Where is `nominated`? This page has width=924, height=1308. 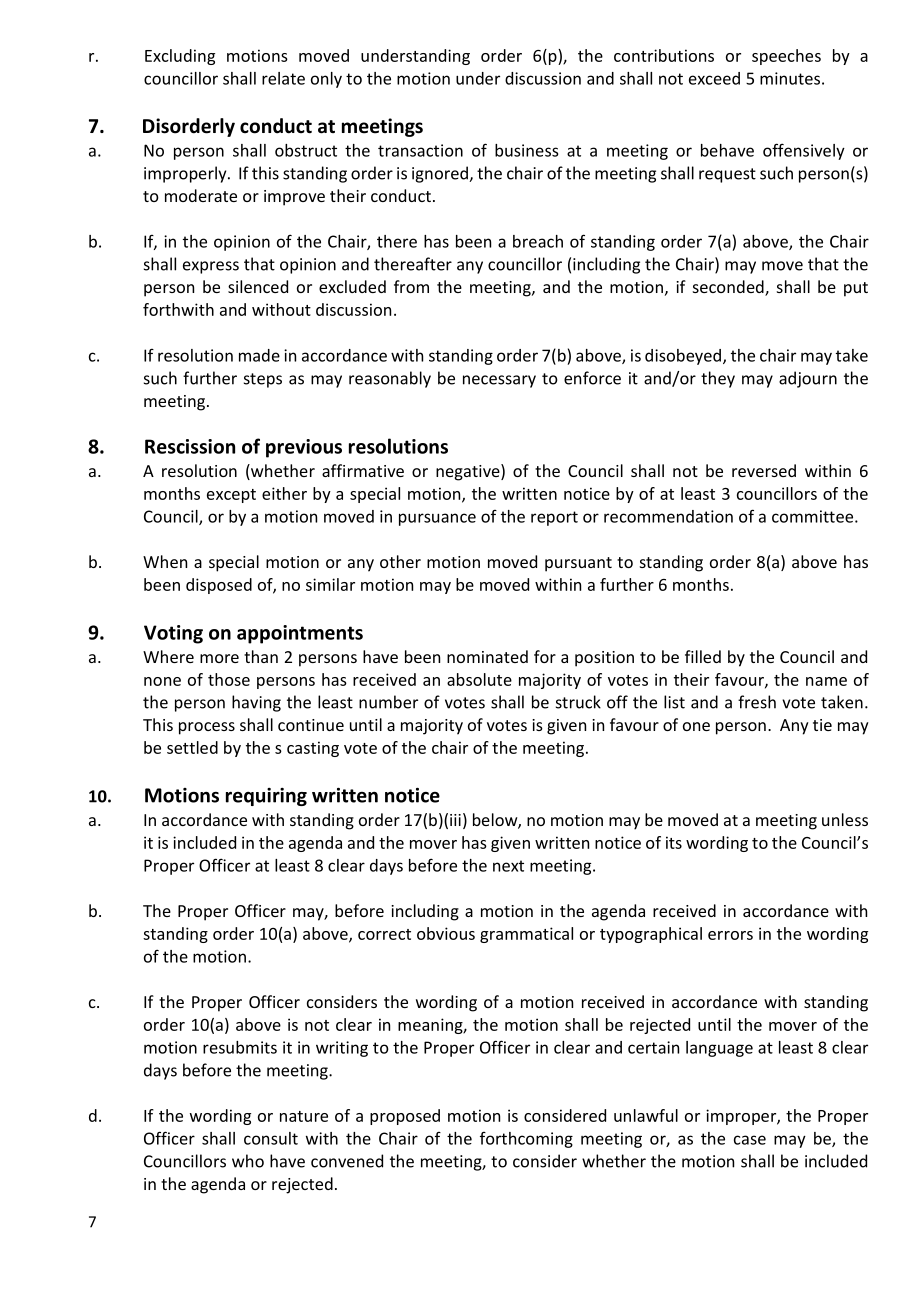 nominated is located at coordinates (487, 656).
